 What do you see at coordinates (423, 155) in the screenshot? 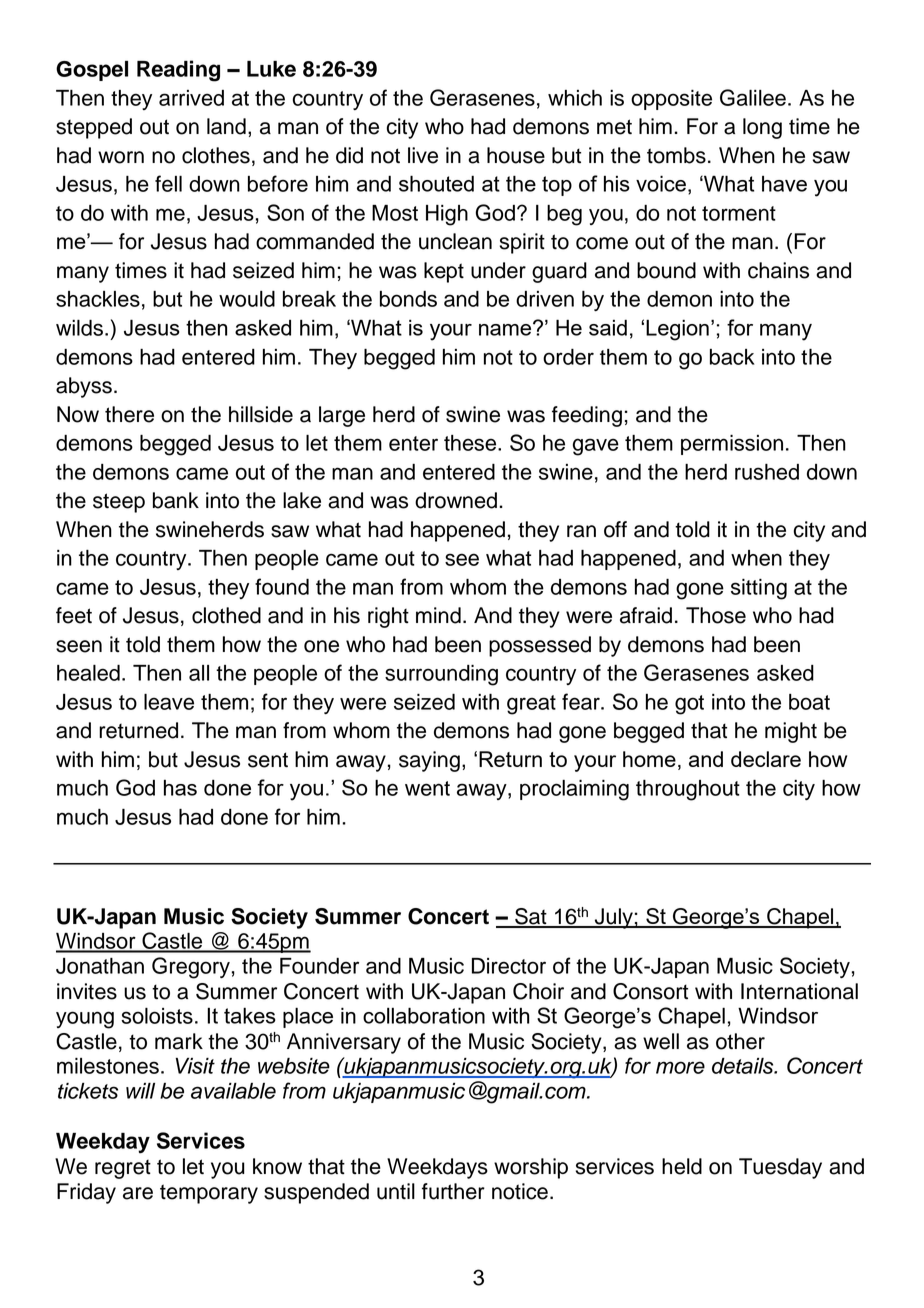
I see `live` at bounding box center [423, 155].
